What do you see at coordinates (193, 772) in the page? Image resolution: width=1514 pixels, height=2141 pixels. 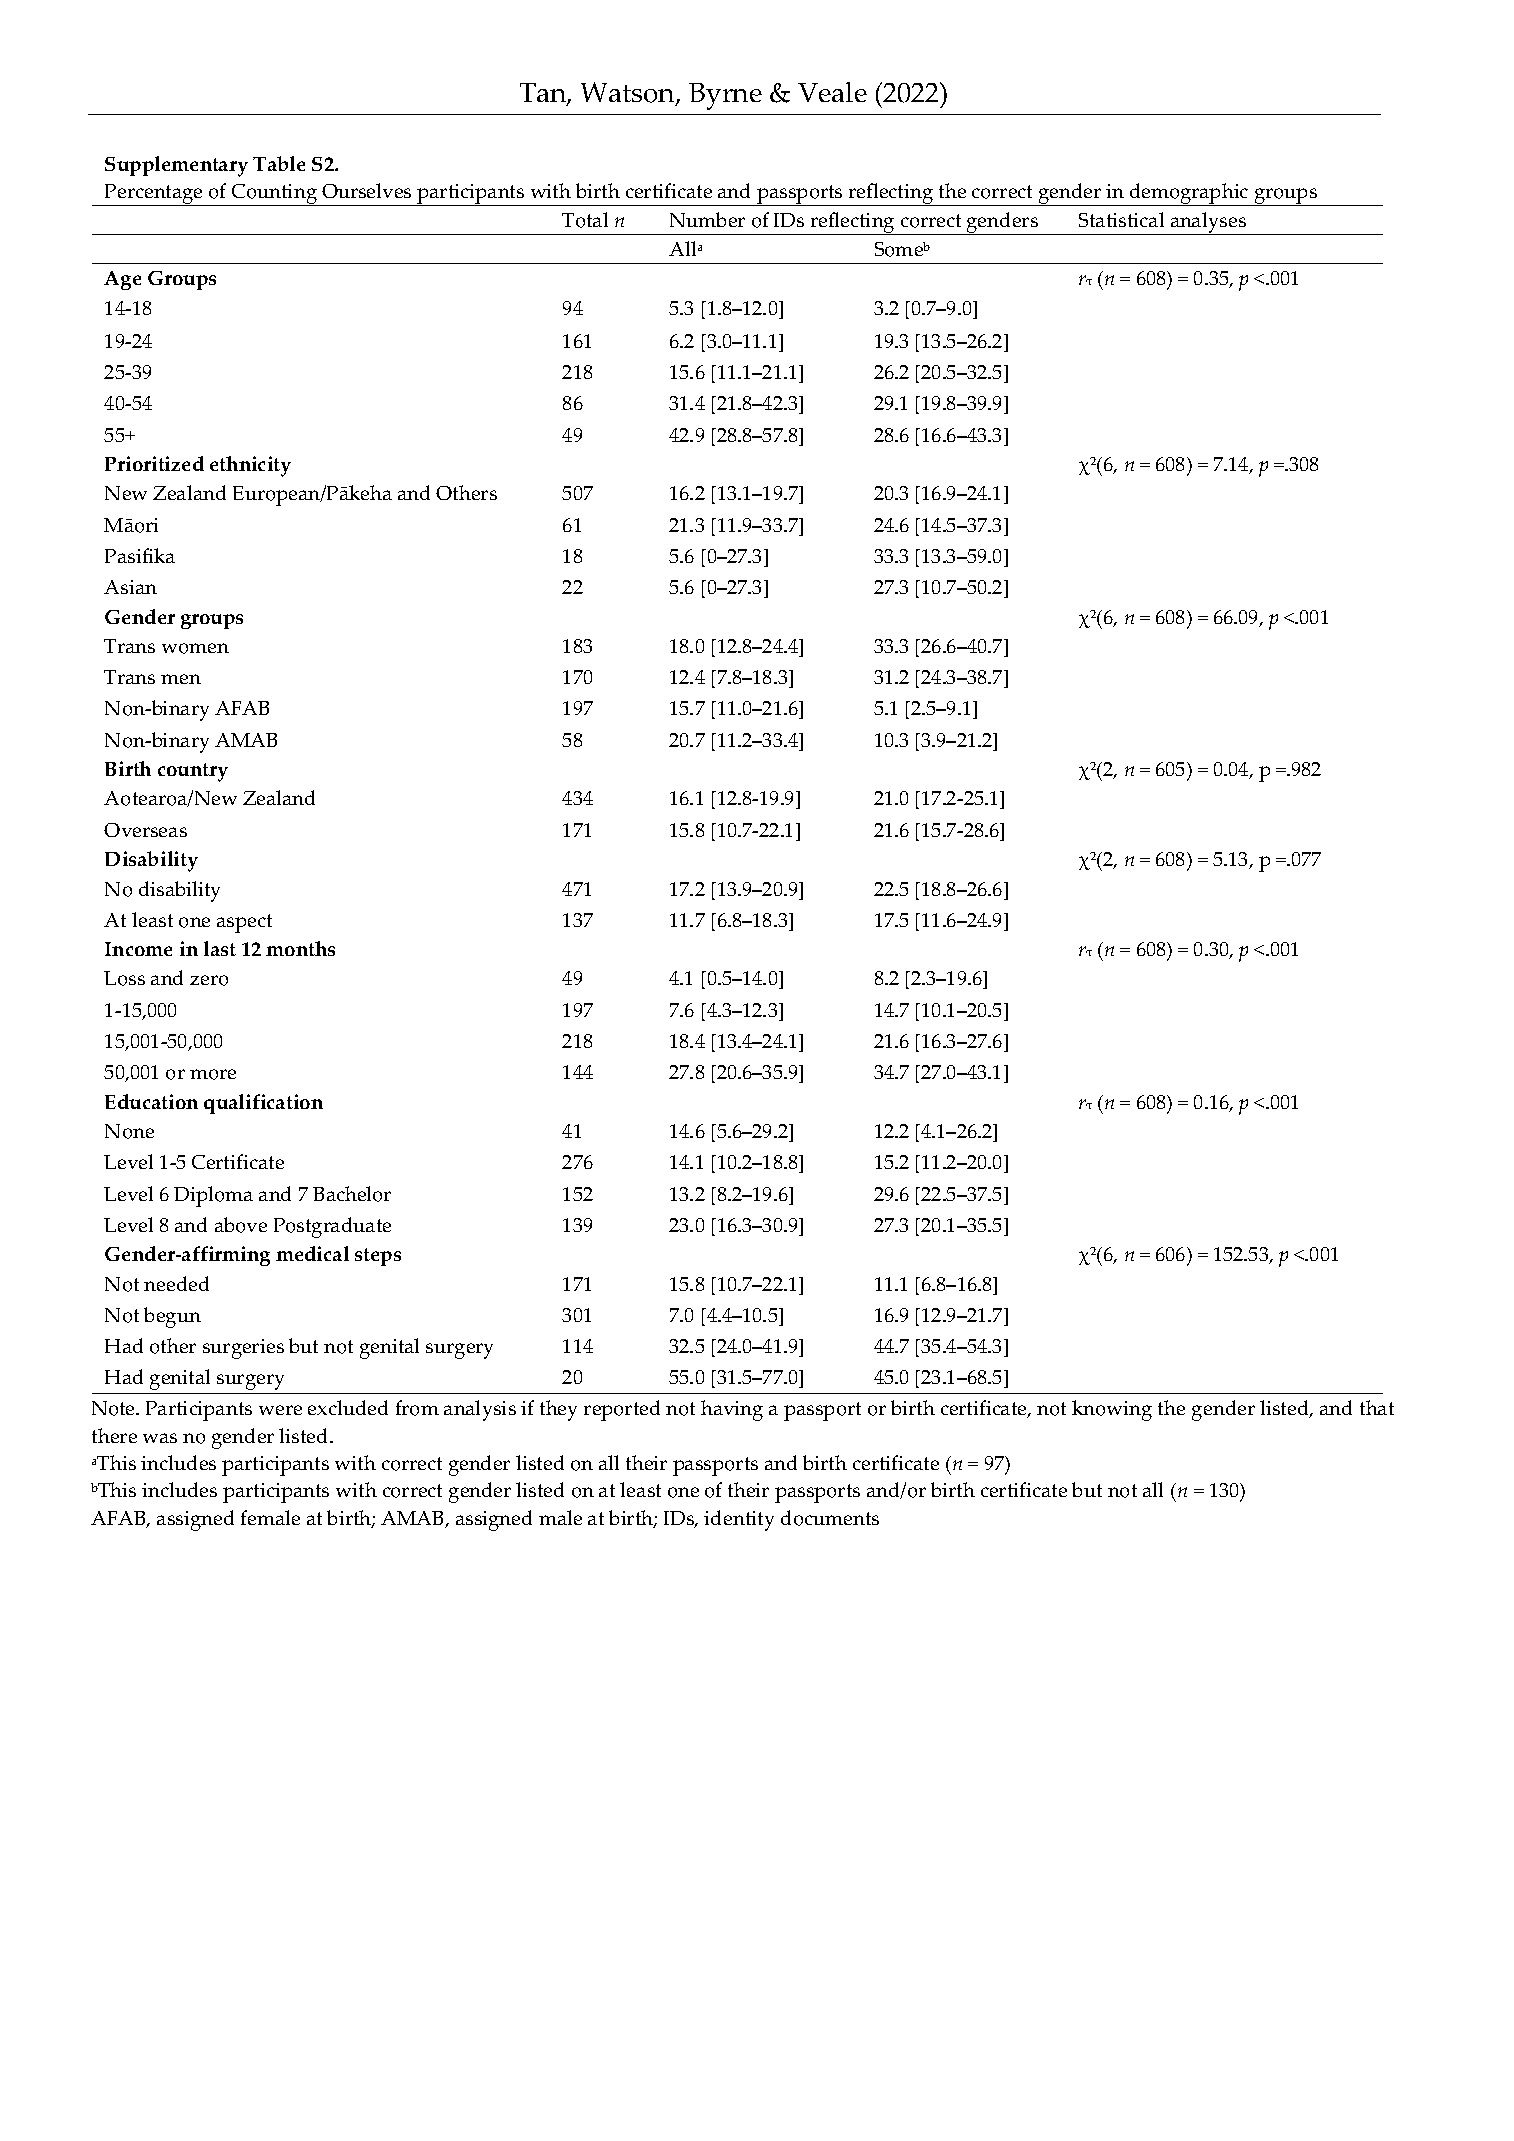 I see `country` at bounding box center [193, 772].
